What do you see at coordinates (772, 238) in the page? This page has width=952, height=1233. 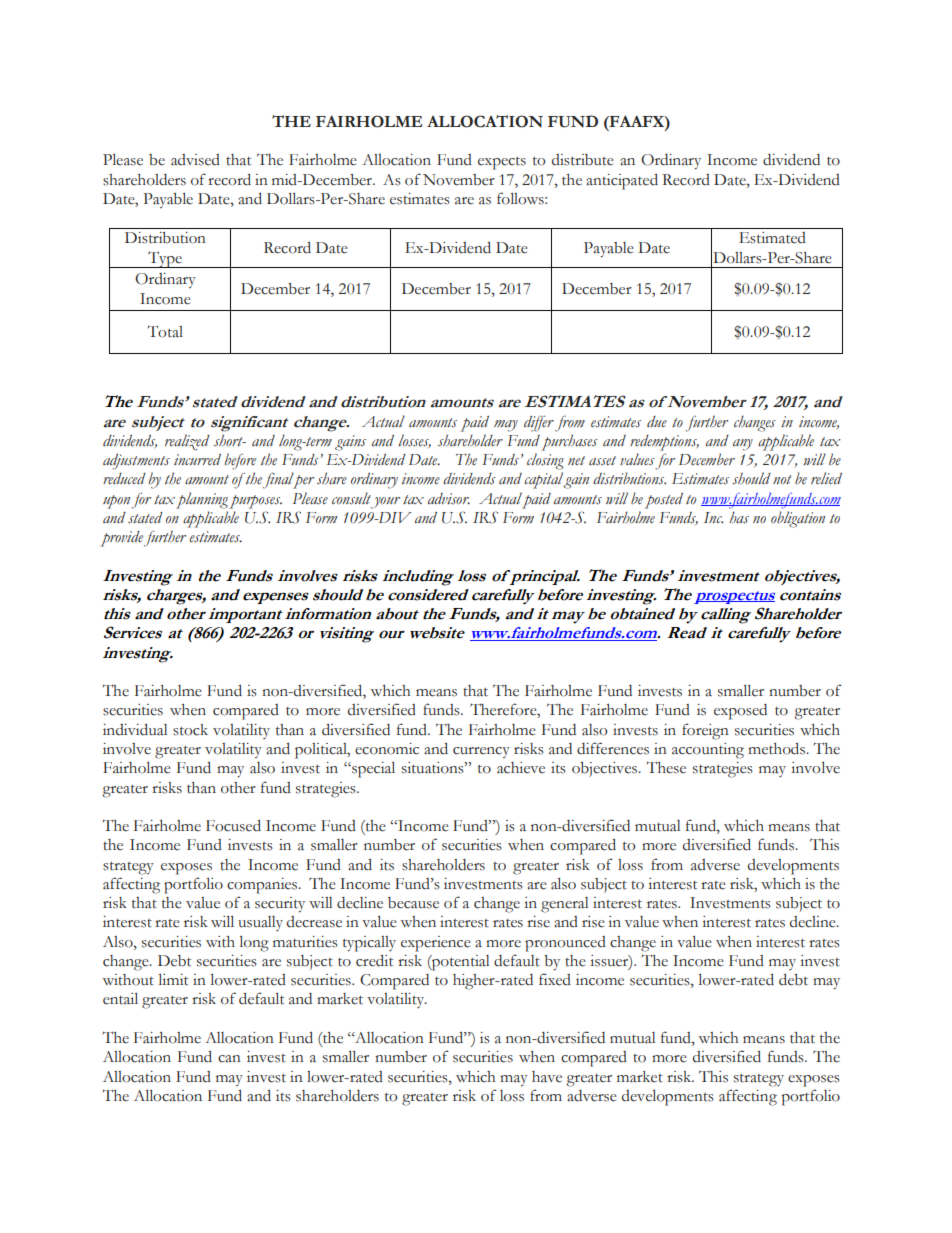 I see `Estimated` at bounding box center [772, 238].
